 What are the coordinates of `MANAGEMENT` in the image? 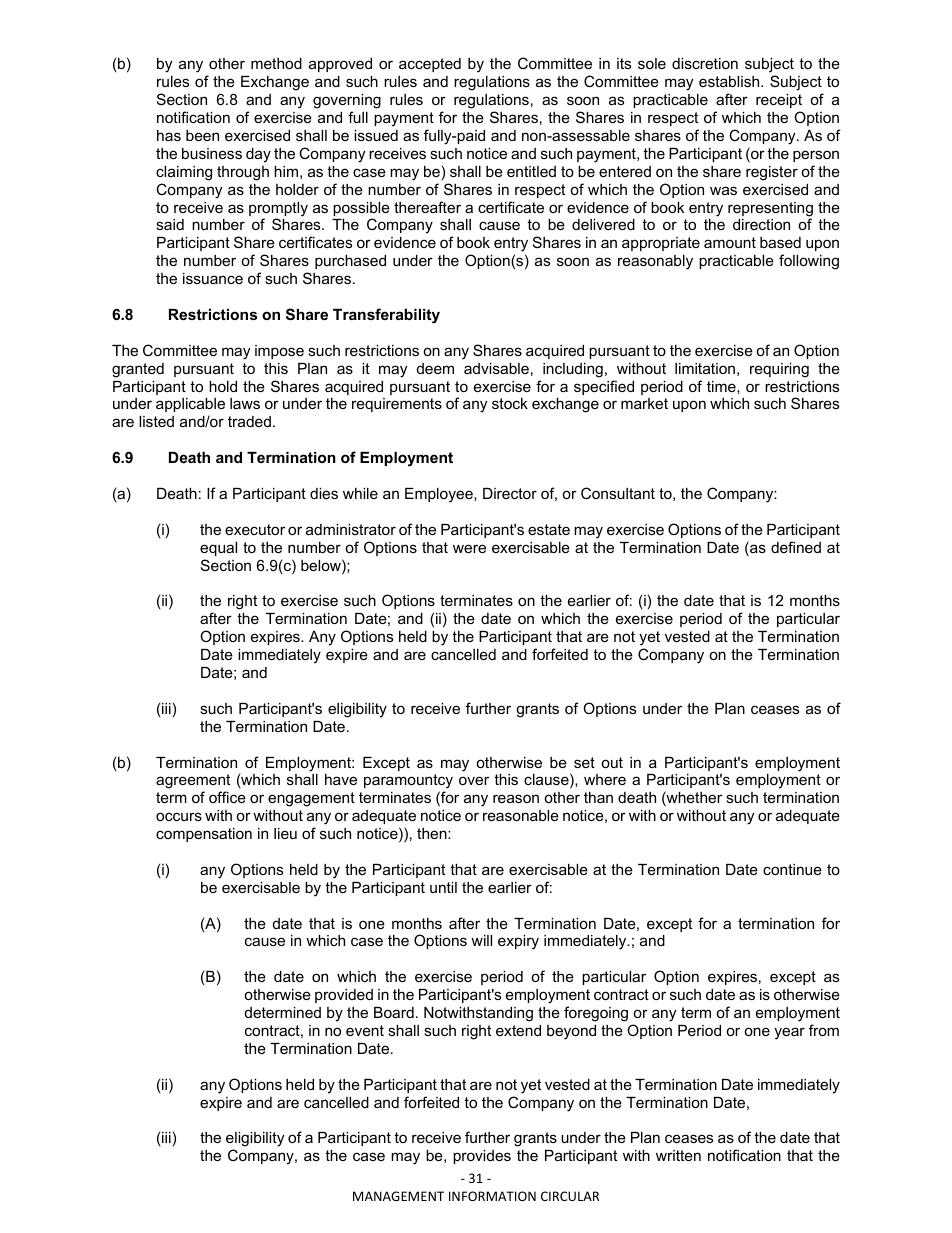 It's located at (398, 1196).
